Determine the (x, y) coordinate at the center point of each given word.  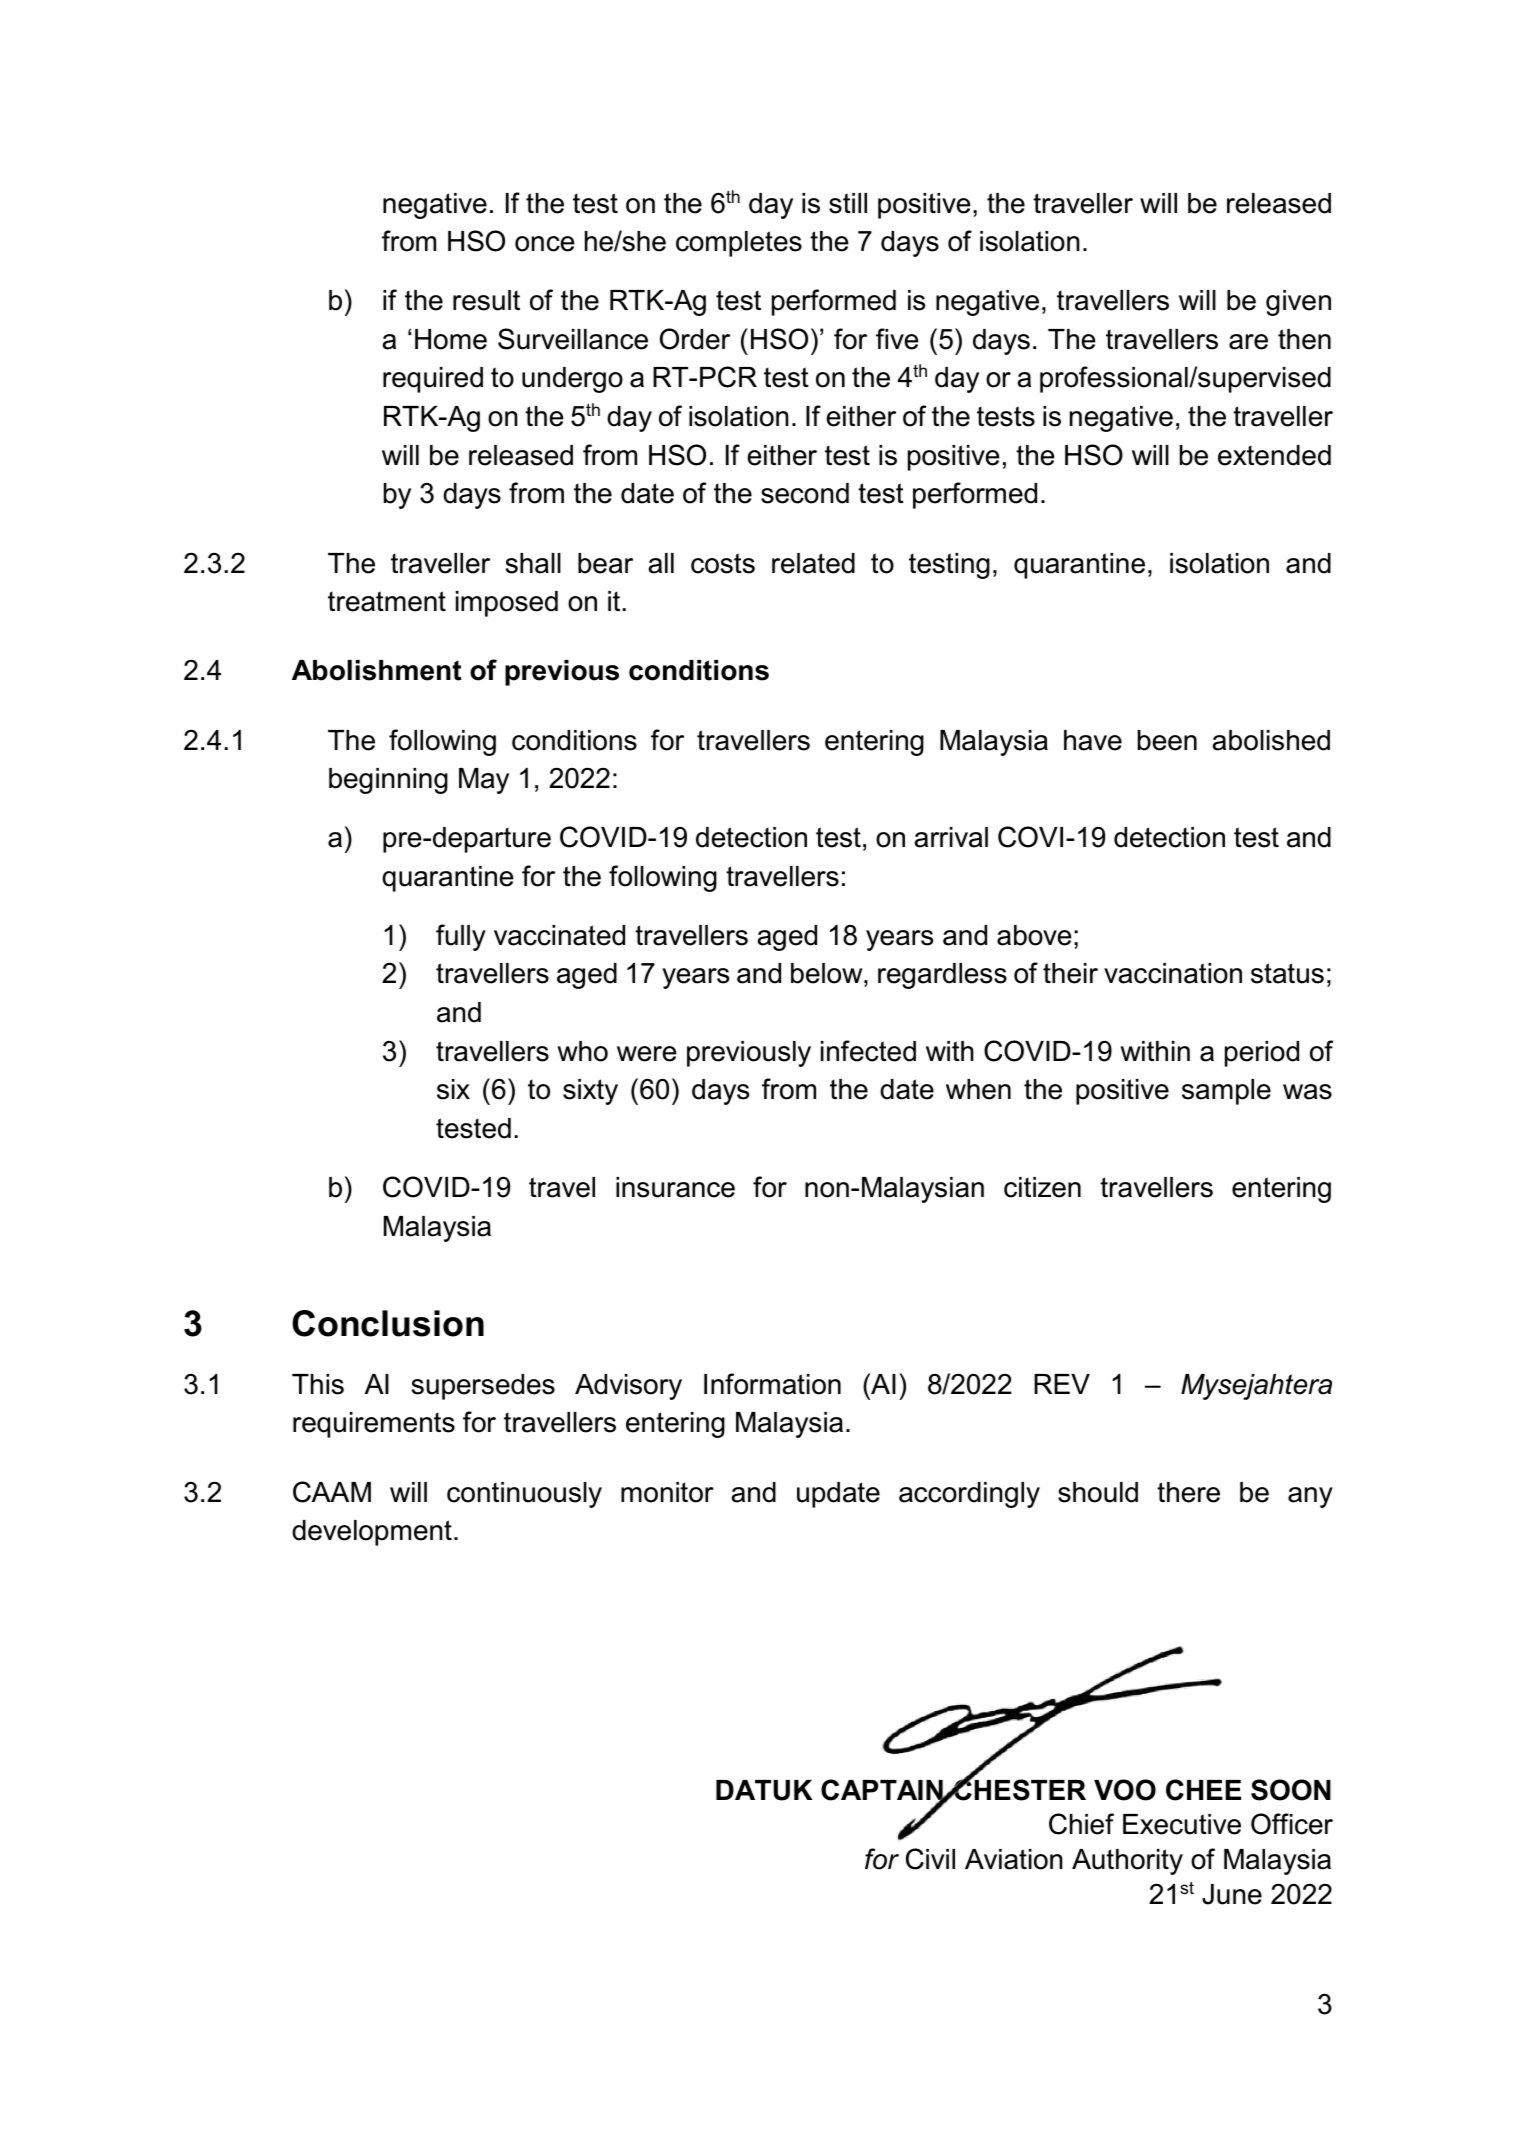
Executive (1182, 1824)
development (372, 1533)
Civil (930, 1859)
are (1248, 342)
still (848, 203)
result (486, 300)
